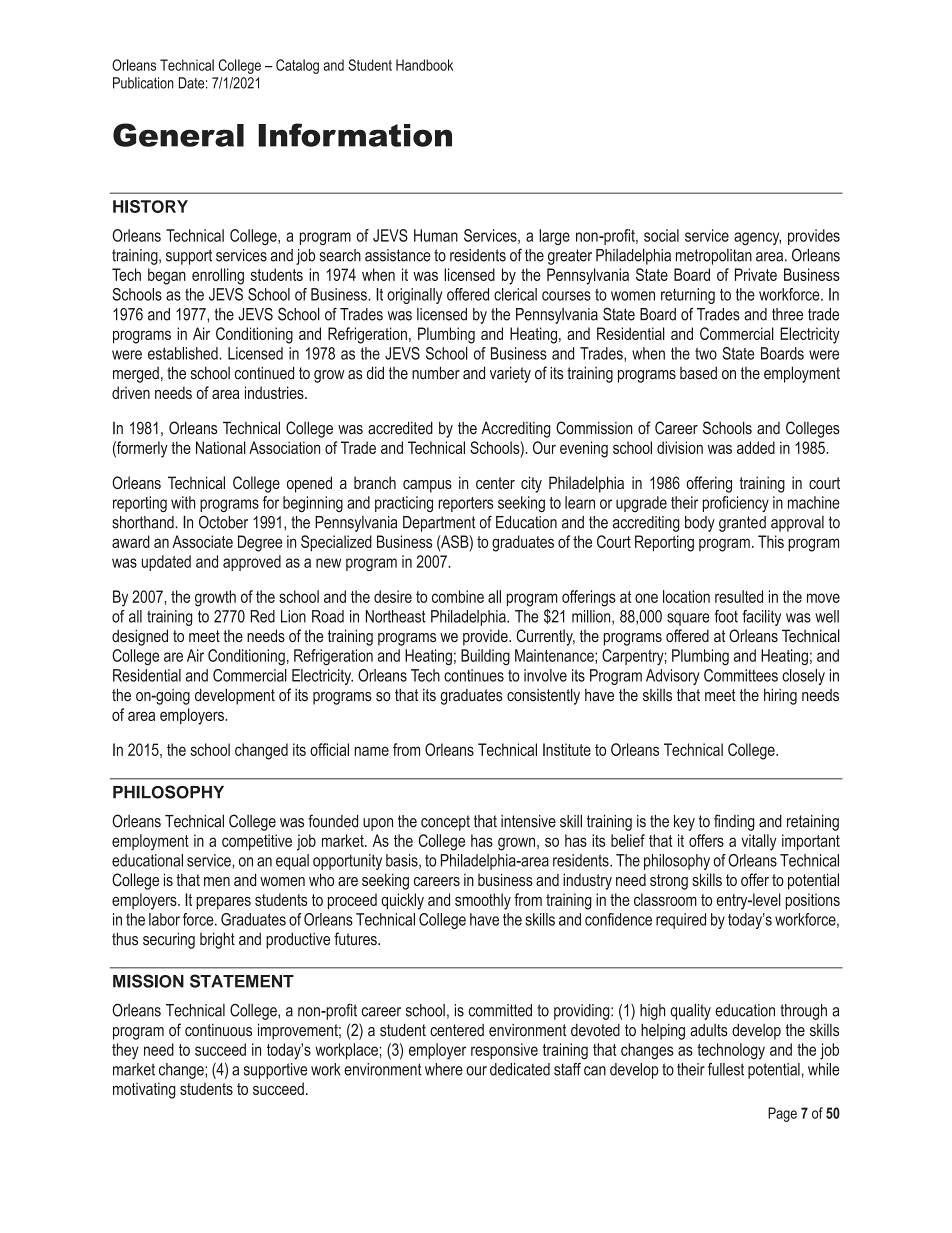 This screenshot has height=1233, width=952. I want to click on National, so click(221, 447).
